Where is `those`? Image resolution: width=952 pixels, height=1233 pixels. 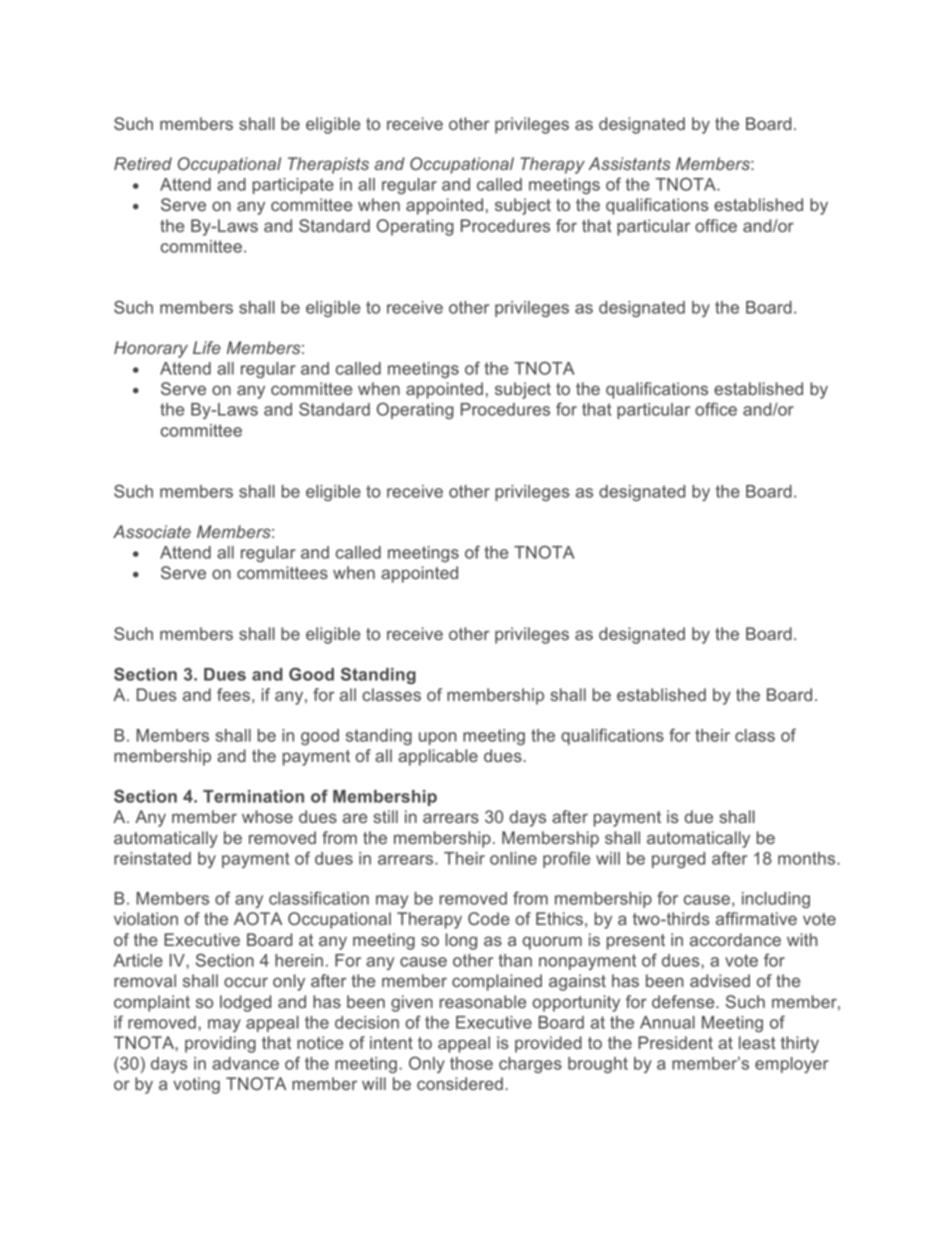 those is located at coordinates (471, 1063).
